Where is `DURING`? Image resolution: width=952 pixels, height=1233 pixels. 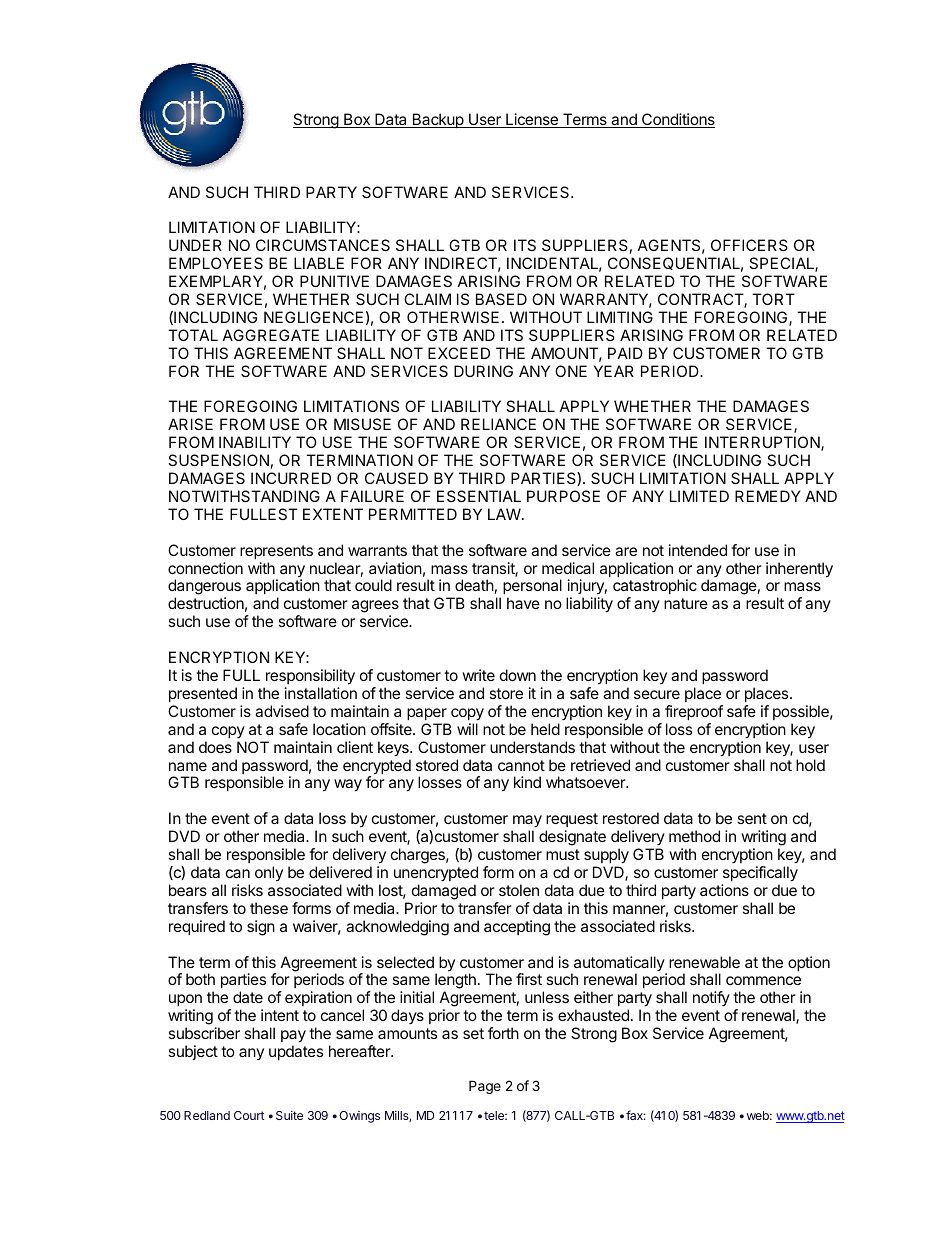
DURING is located at coordinates (483, 371).
